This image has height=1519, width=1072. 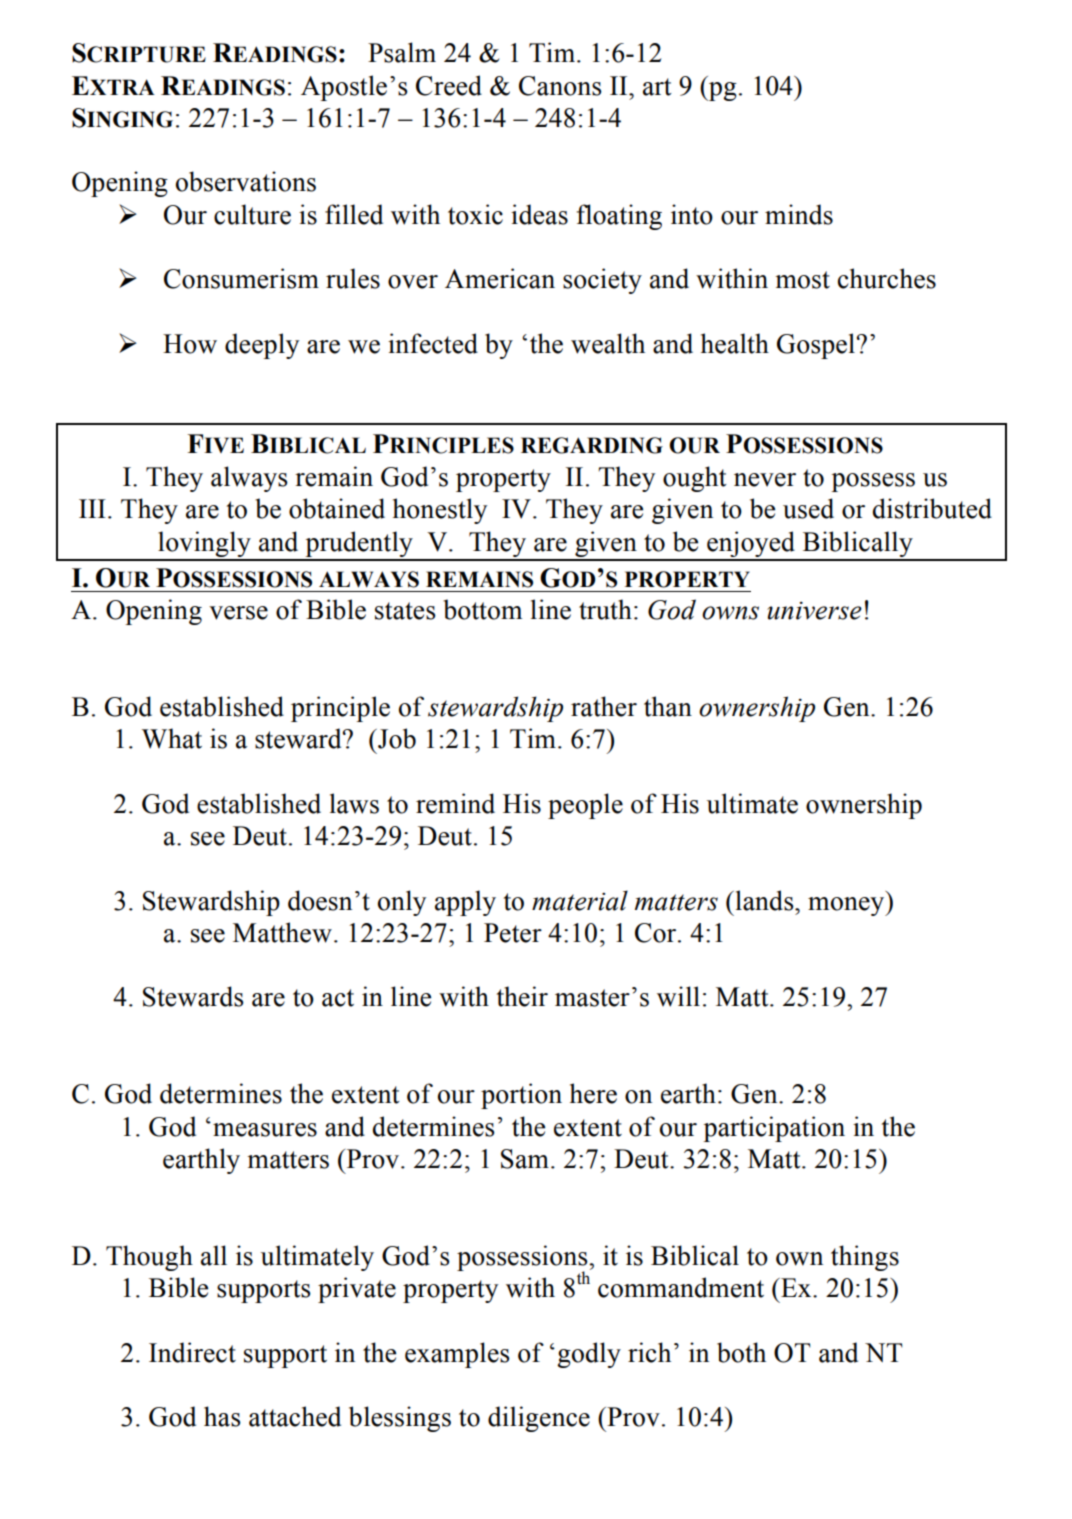 What do you see at coordinates (192, 1352) in the image?
I see `Indirect` at bounding box center [192, 1352].
